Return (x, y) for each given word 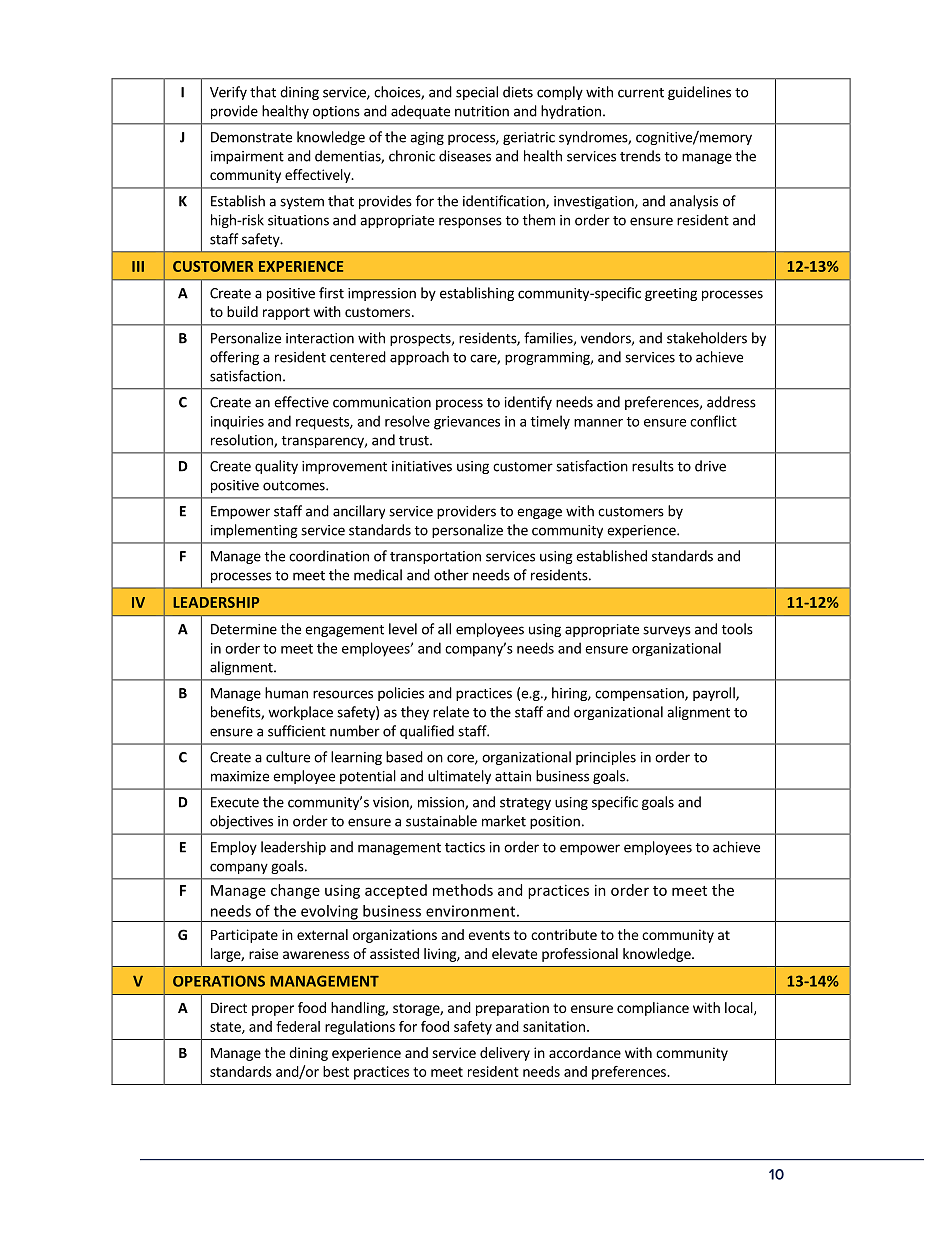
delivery (505, 1054)
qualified (427, 732)
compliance (653, 1009)
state (226, 1028)
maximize (240, 776)
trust (415, 441)
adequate (420, 112)
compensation (640, 694)
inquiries (237, 423)
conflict (713, 421)
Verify (228, 93)
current (641, 93)
